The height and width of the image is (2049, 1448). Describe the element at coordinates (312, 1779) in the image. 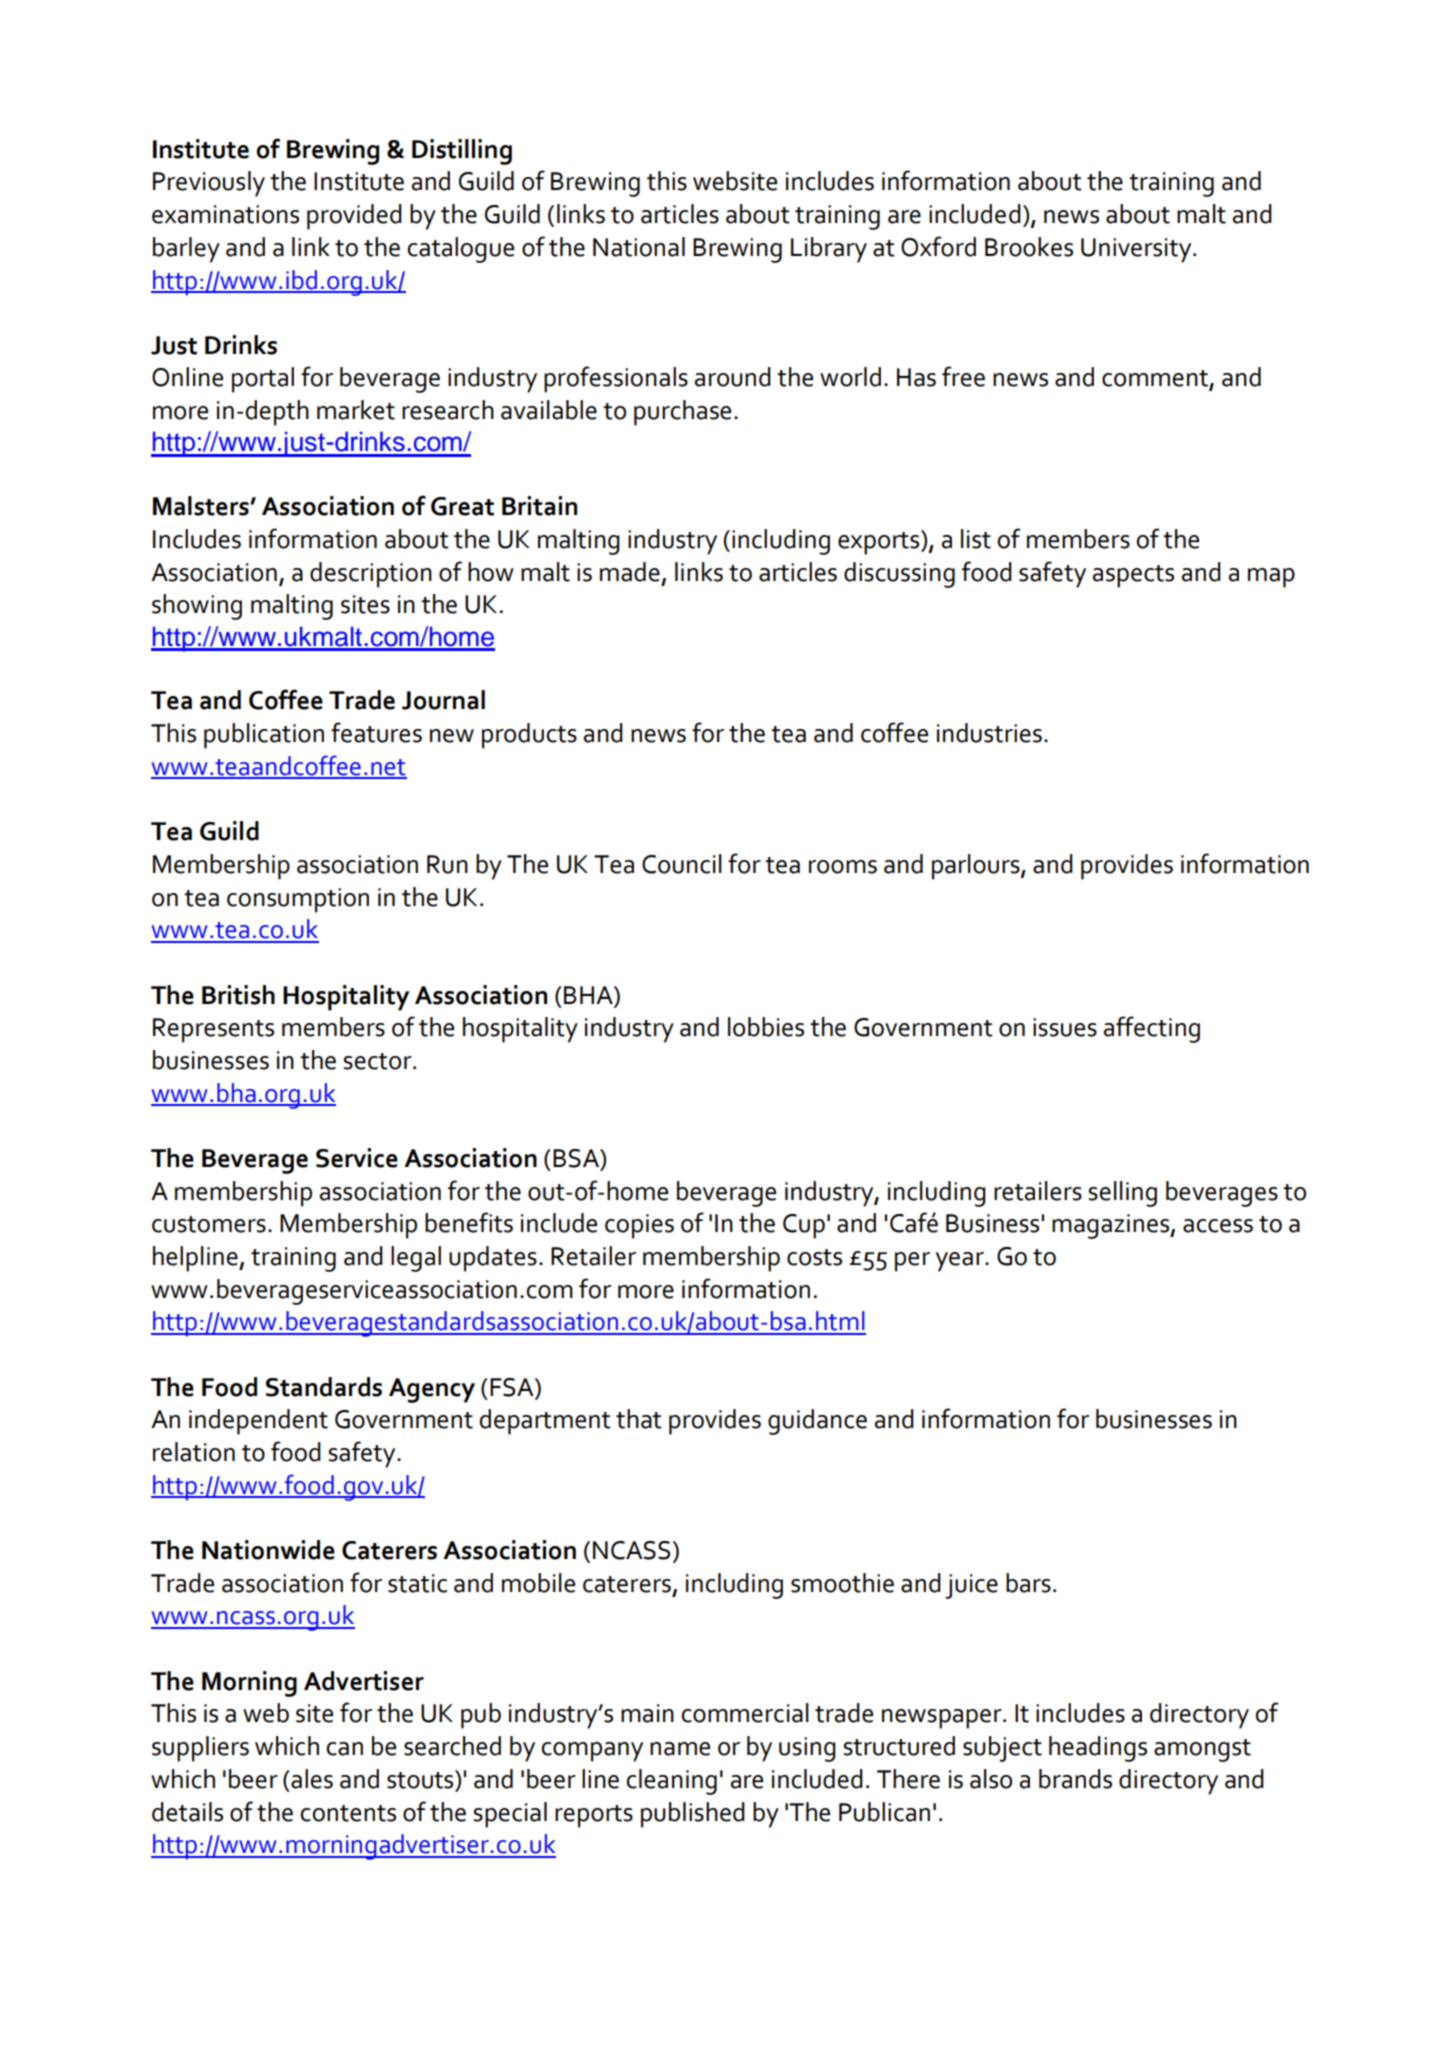

I see `ales` at that location.
